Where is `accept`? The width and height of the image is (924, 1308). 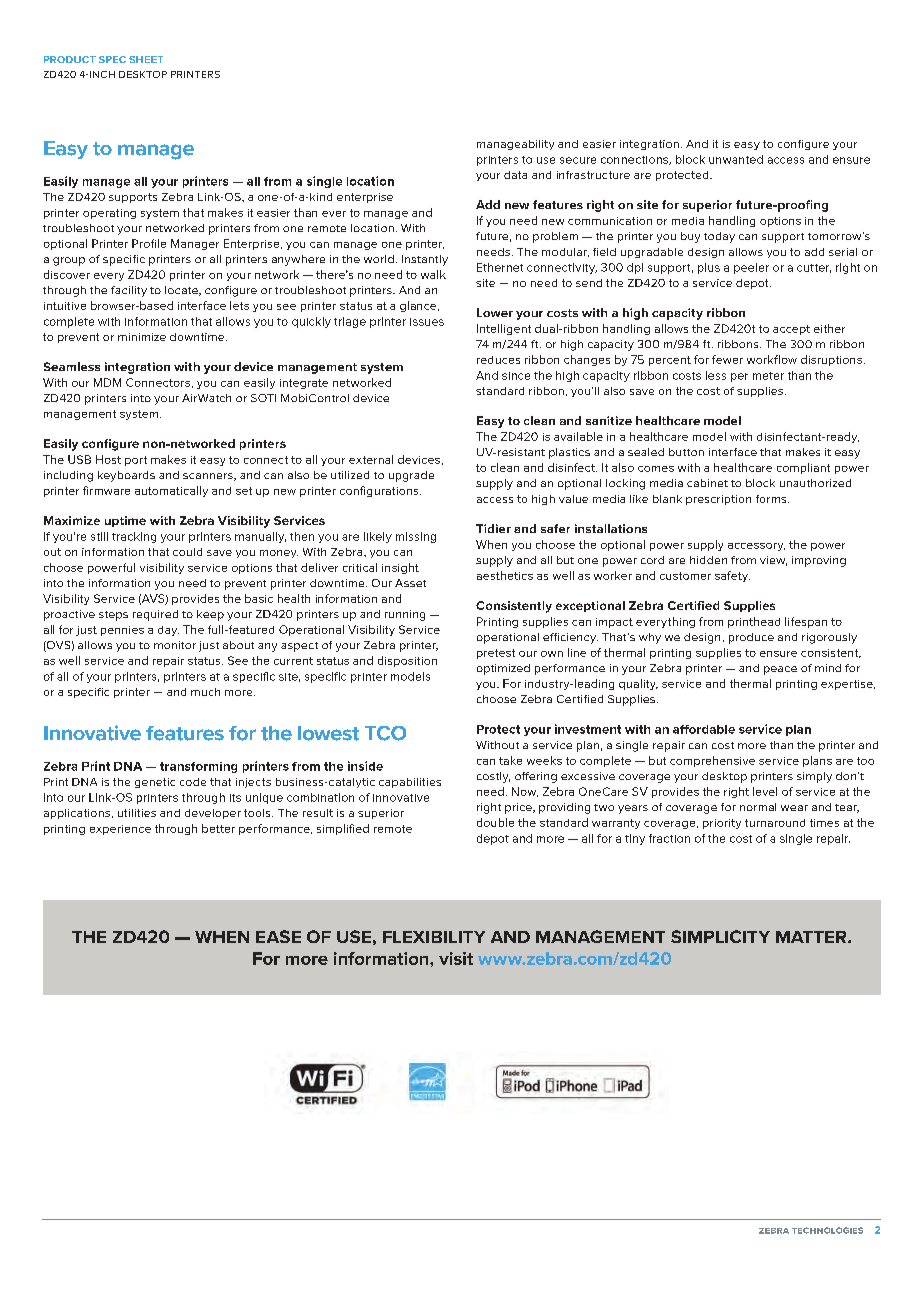 accept is located at coordinates (791, 330).
